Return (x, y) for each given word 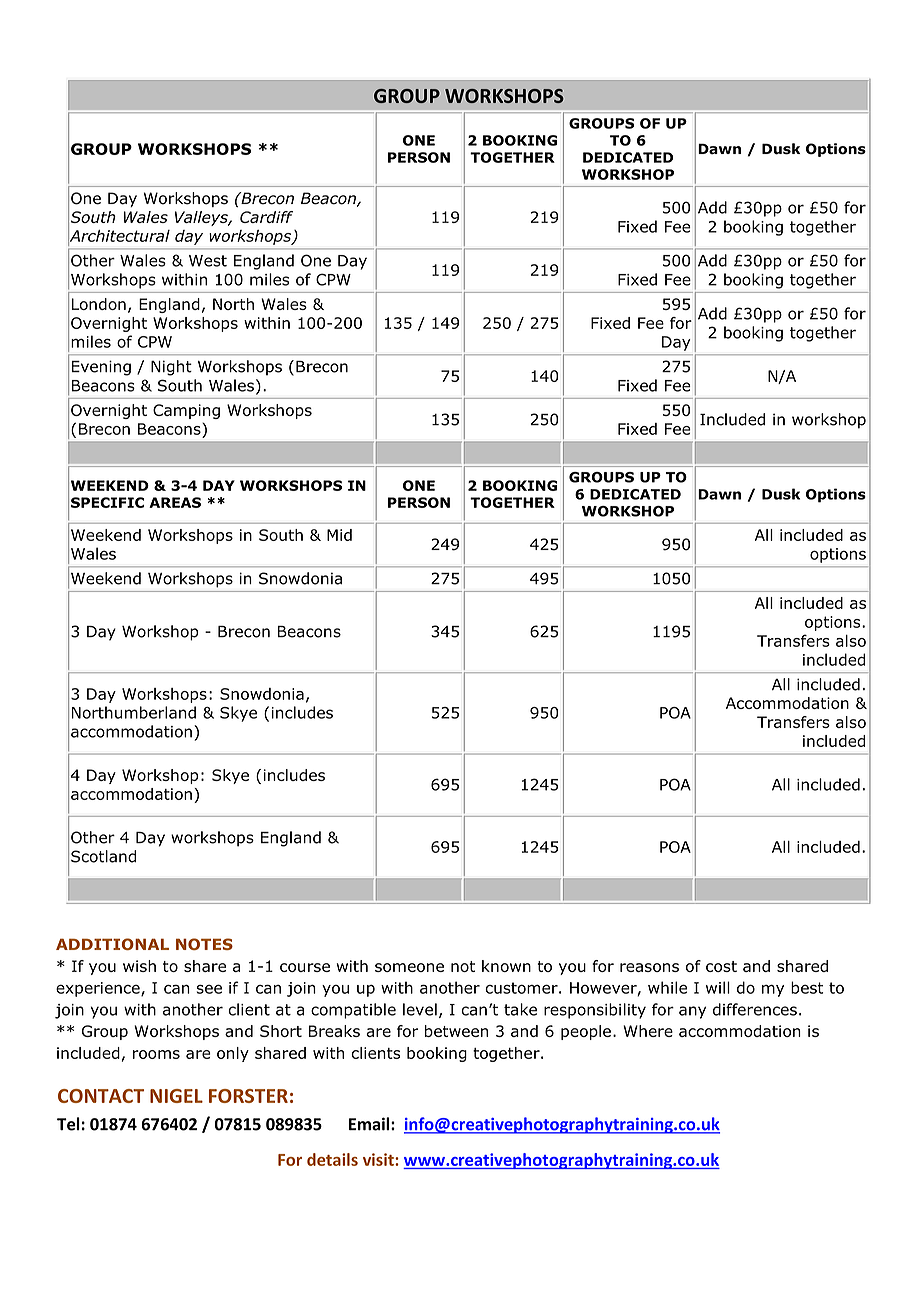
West (208, 261)
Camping (186, 411)
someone (409, 967)
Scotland (103, 856)
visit (379, 1159)
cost (721, 966)
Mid (339, 535)
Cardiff (266, 217)
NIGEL (176, 1096)
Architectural (119, 235)
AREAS (175, 502)
